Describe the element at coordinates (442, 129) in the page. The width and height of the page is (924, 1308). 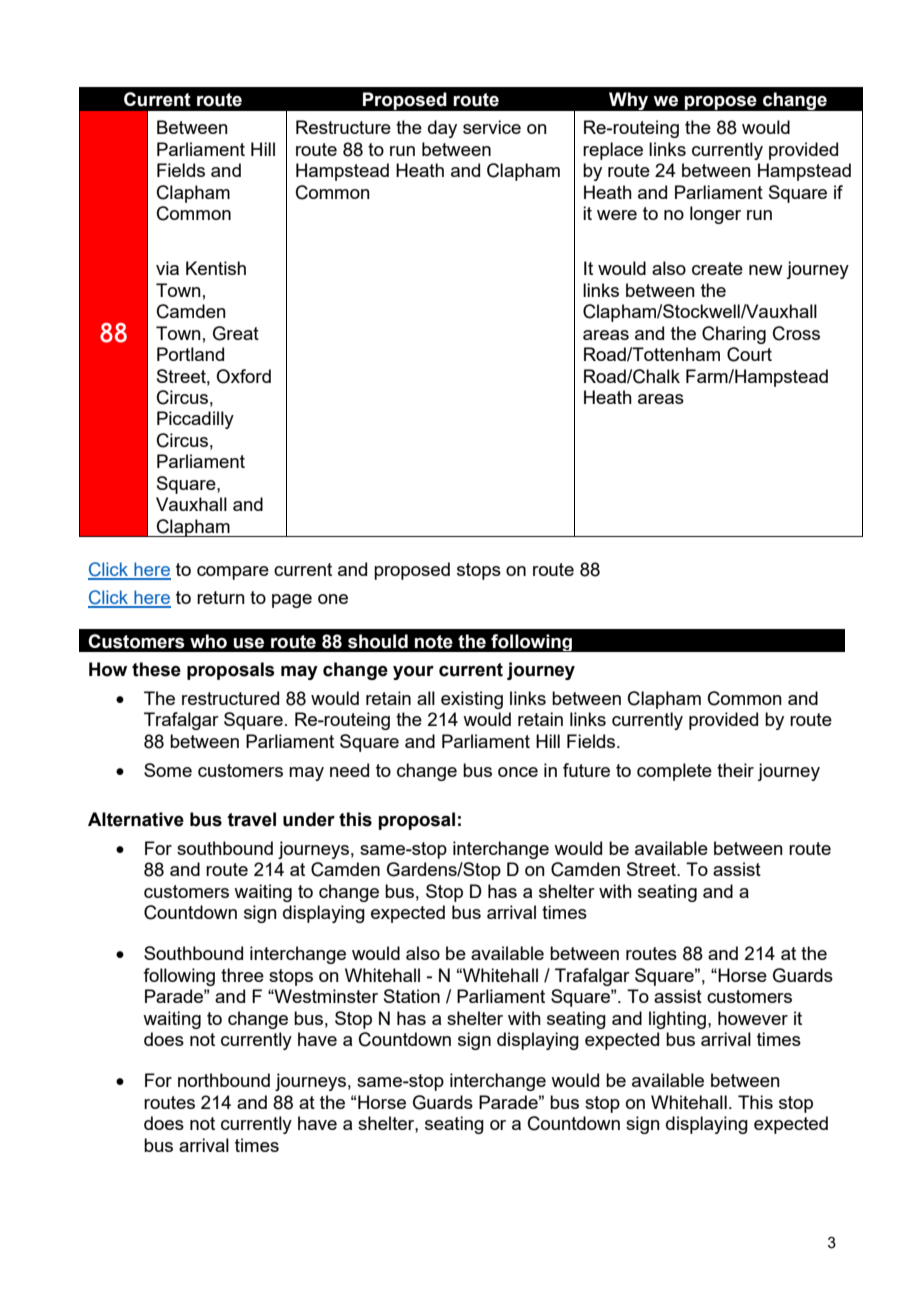
I see `day` at that location.
